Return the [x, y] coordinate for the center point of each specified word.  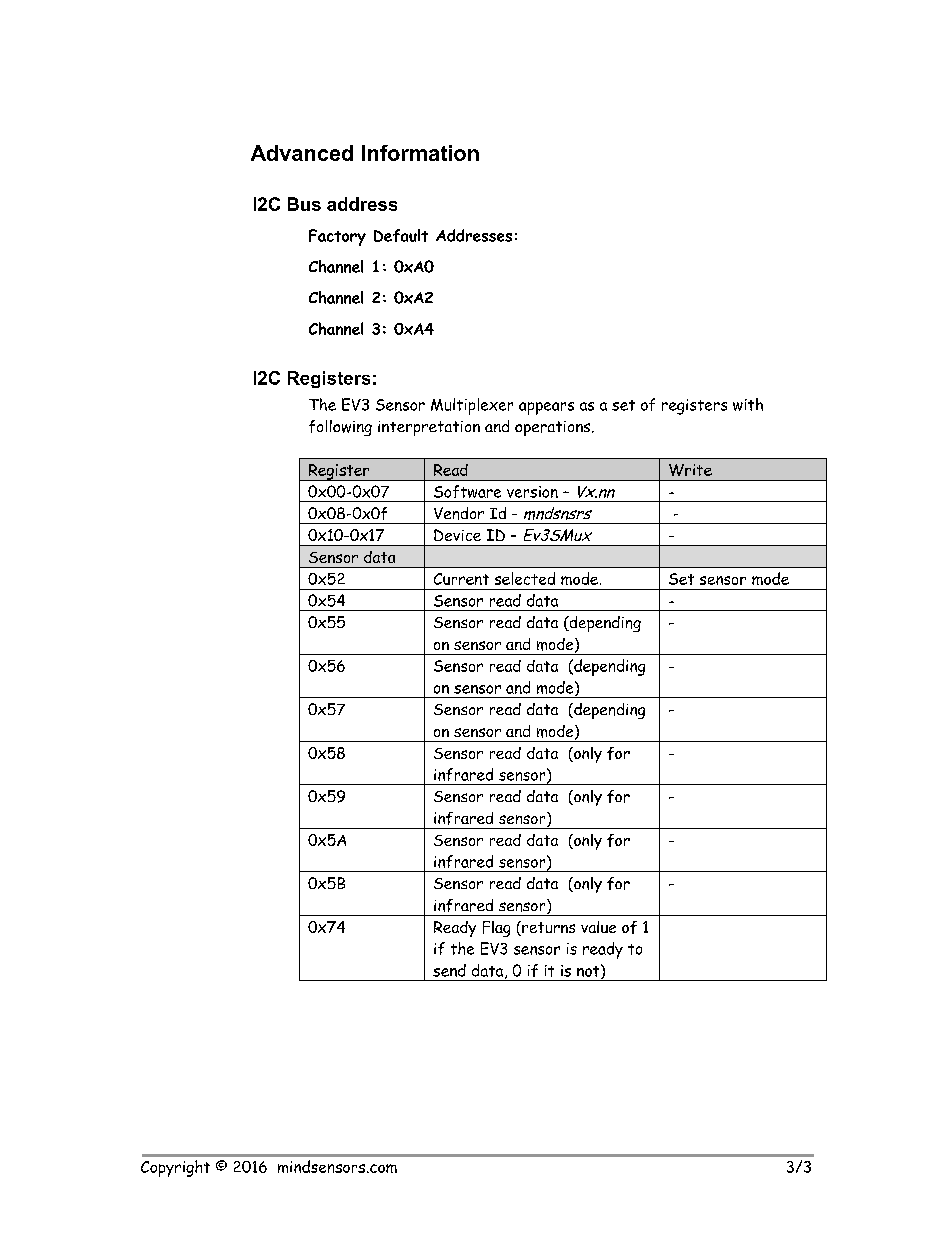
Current [461, 579]
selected [525, 578]
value [598, 927]
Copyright [175, 1168]
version [532, 492]
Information [420, 153]
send [449, 970]
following [340, 428]
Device [457, 535]
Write [690, 470]
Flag [496, 929]
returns [547, 928]
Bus [304, 204]
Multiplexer [472, 406]
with [748, 404]
